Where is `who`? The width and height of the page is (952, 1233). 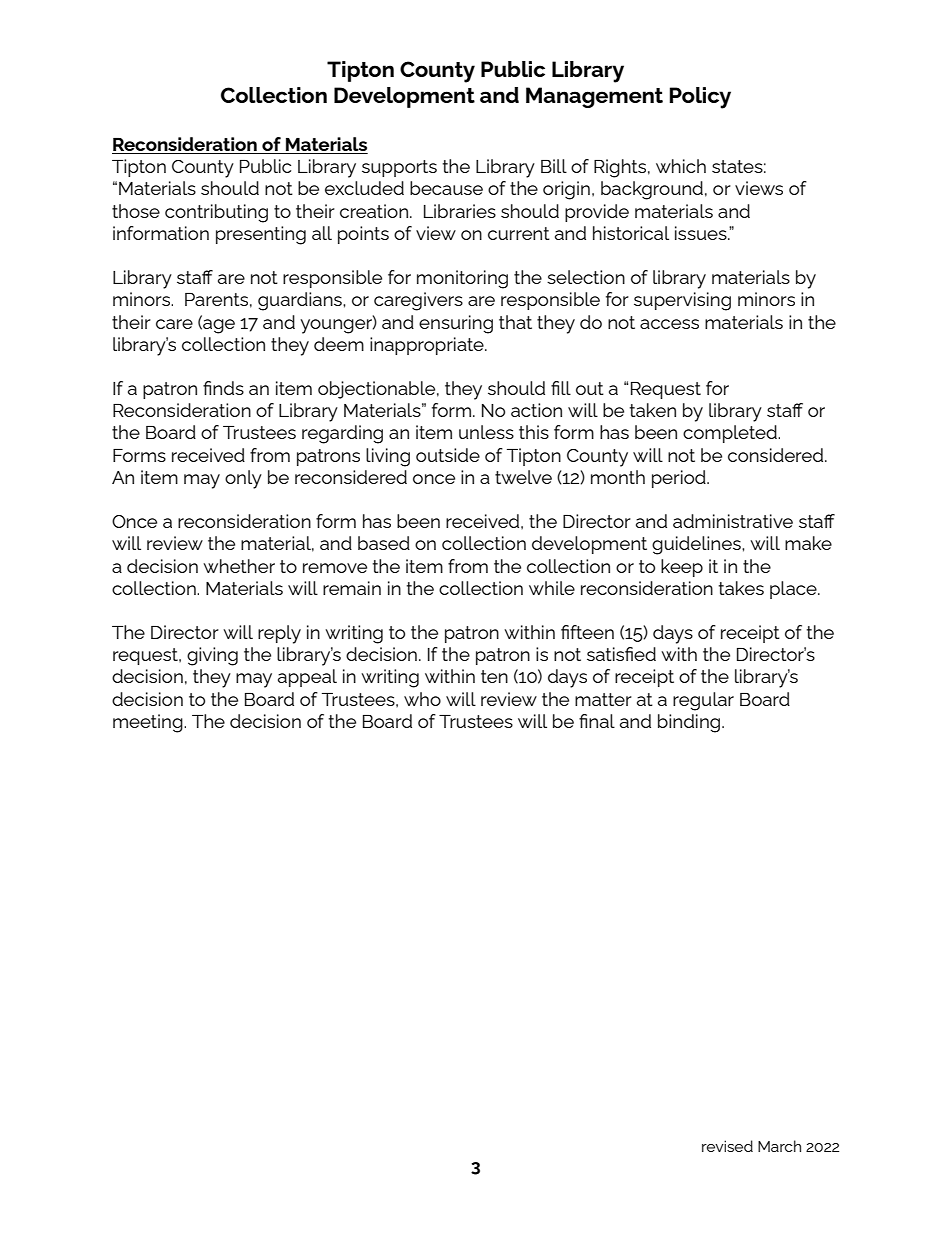
who is located at coordinates (422, 699).
